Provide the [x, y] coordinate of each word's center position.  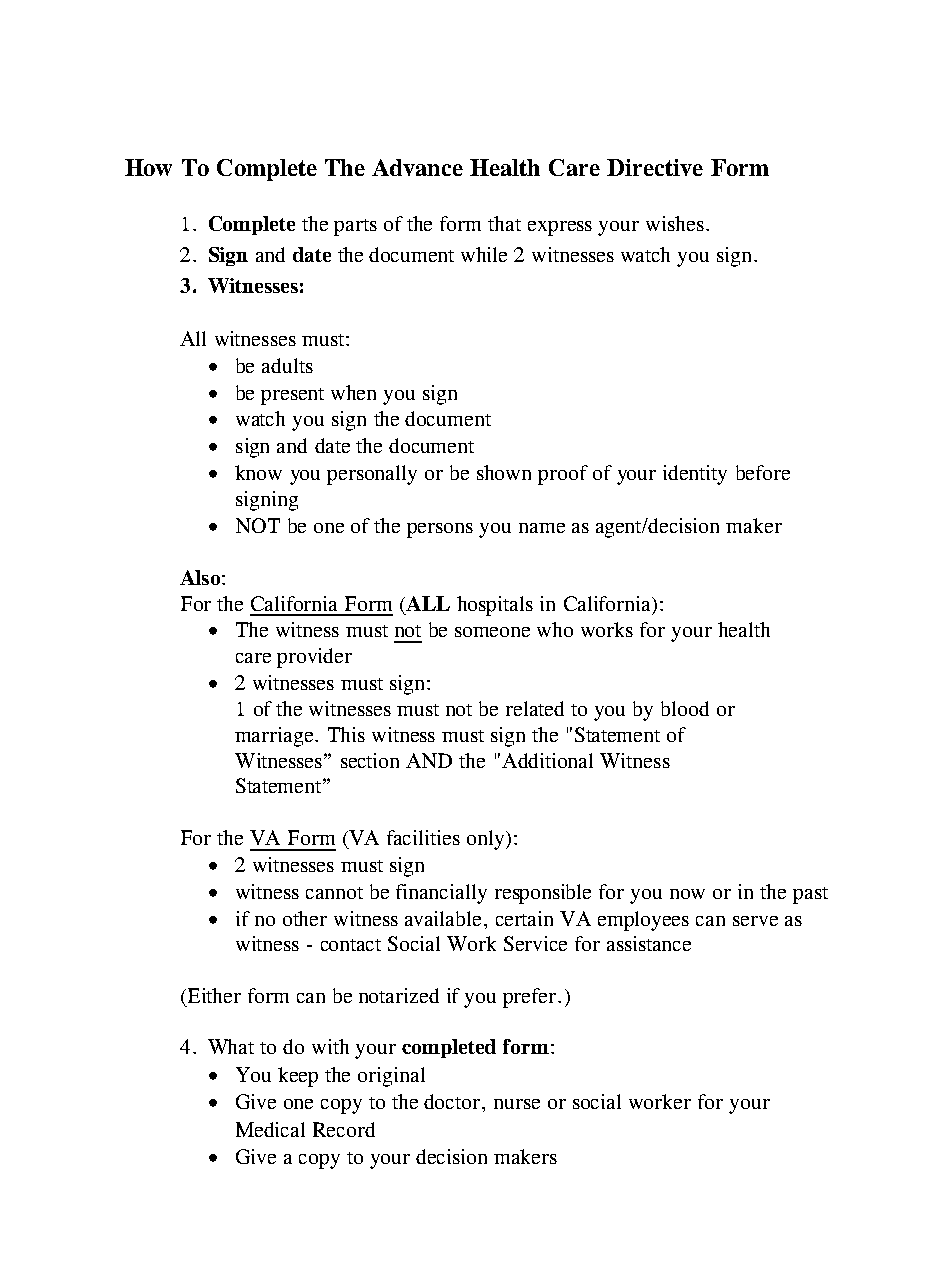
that [504, 223]
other [305, 918]
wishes [675, 223]
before [763, 472]
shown [504, 472]
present [292, 396]
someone [492, 632]
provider [314, 658]
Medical [270, 1129]
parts [355, 227]
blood [685, 708]
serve [755, 921]
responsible [543, 894]
